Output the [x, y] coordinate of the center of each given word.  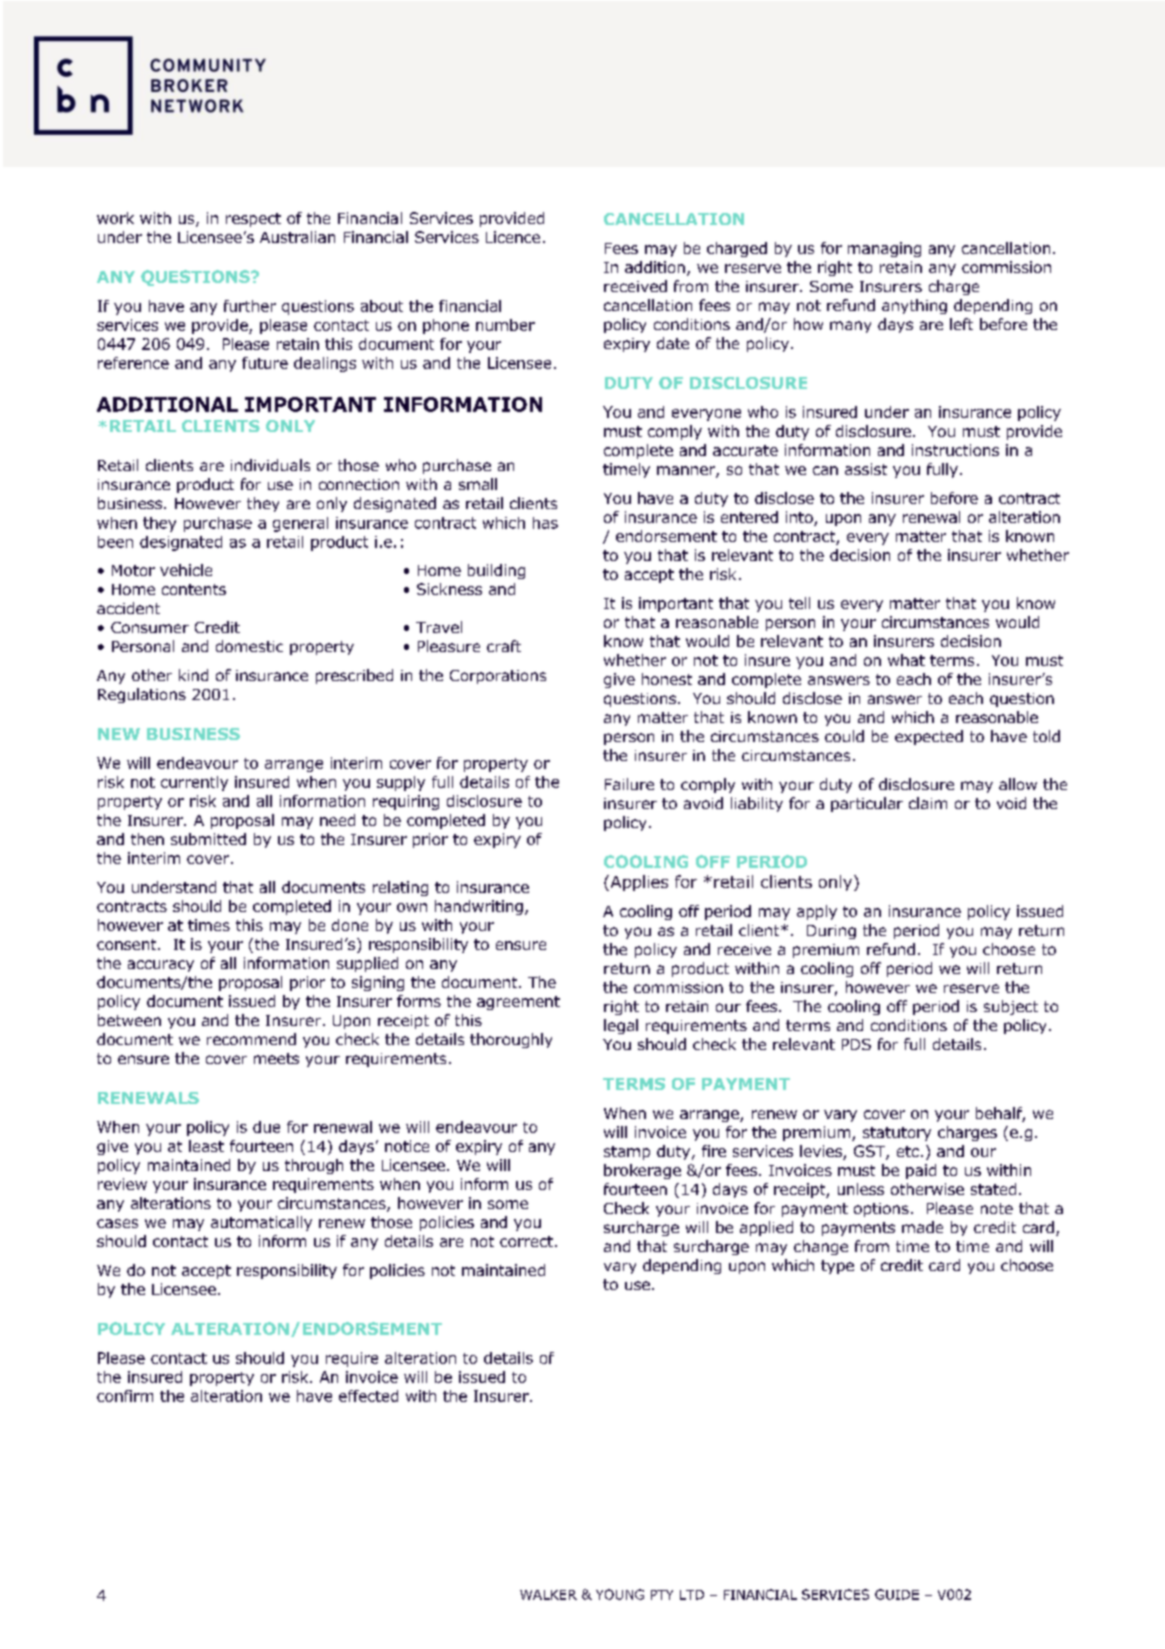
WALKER [548, 1595]
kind [193, 675]
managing [884, 249]
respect [253, 220]
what [906, 660]
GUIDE [897, 1594]
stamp [627, 1153]
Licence [513, 237]
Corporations [498, 677]
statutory [897, 1134]
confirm [125, 1396]
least [206, 1146]
